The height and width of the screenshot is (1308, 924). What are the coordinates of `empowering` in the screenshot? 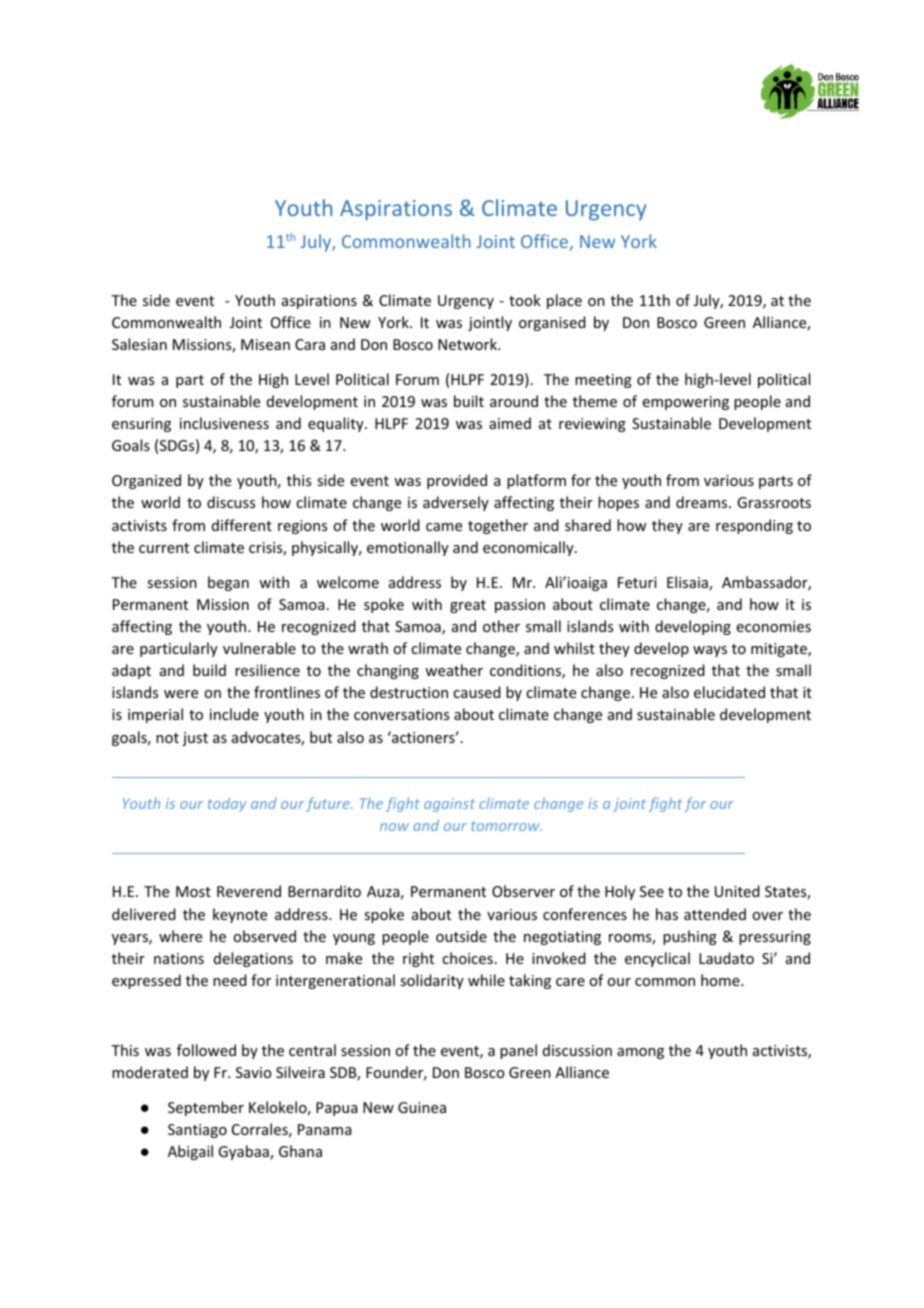 It's located at (686, 403).
